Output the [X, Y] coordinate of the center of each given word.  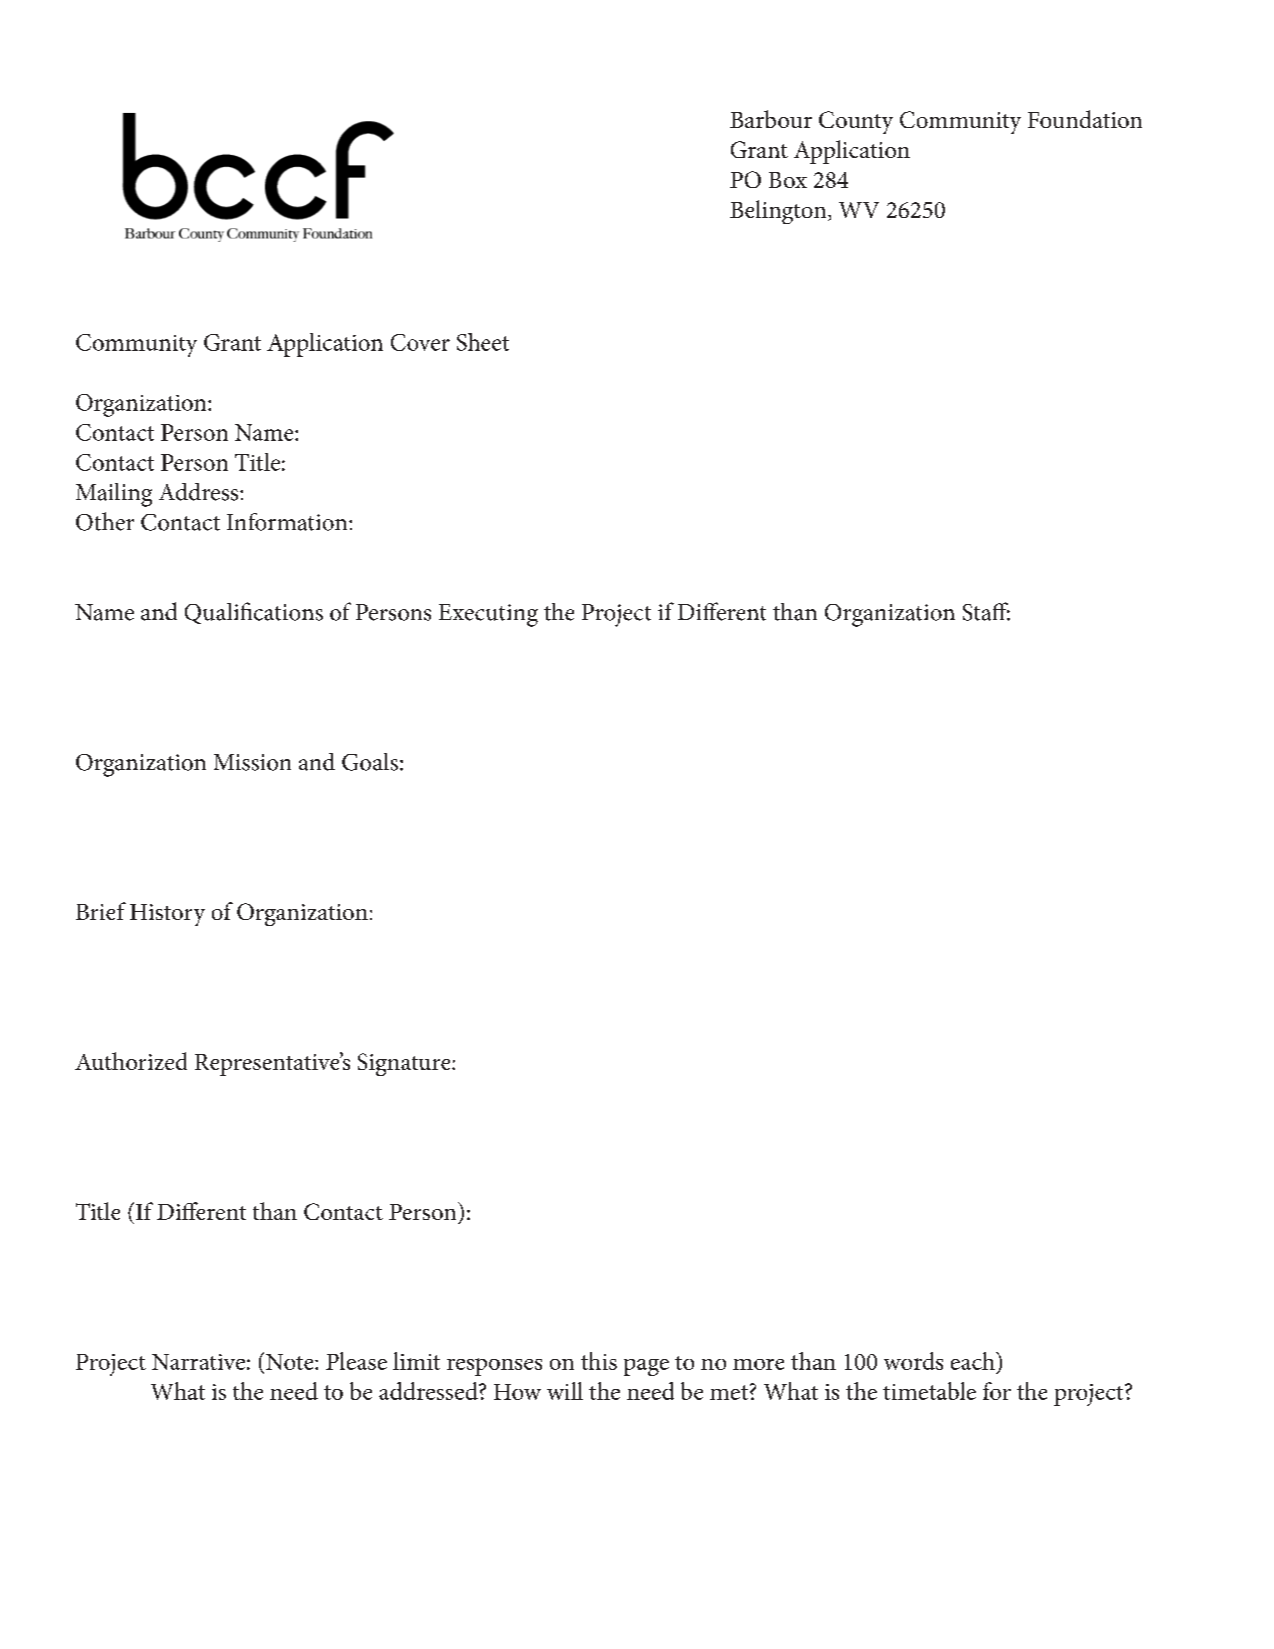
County [856, 122]
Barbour [771, 119]
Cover [420, 342]
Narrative [198, 1362]
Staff [986, 611]
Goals [370, 762]
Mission [252, 762]
